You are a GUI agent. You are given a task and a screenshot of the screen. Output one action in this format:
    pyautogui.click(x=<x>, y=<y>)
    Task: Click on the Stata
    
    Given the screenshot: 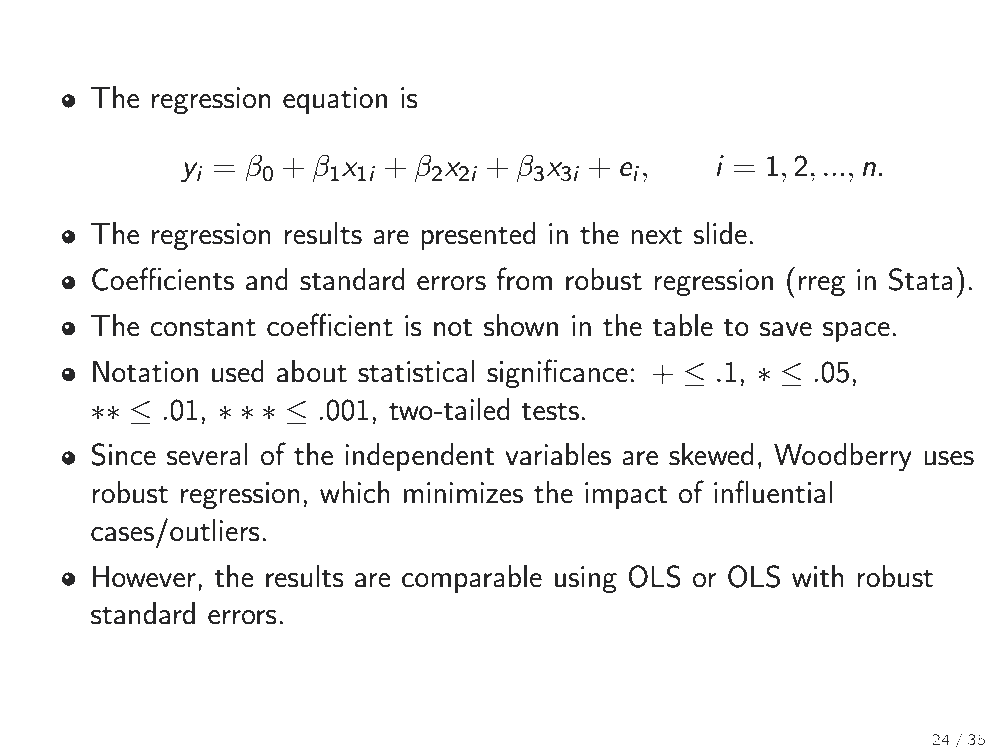 What is the action you would take?
    pyautogui.click(x=921, y=279)
